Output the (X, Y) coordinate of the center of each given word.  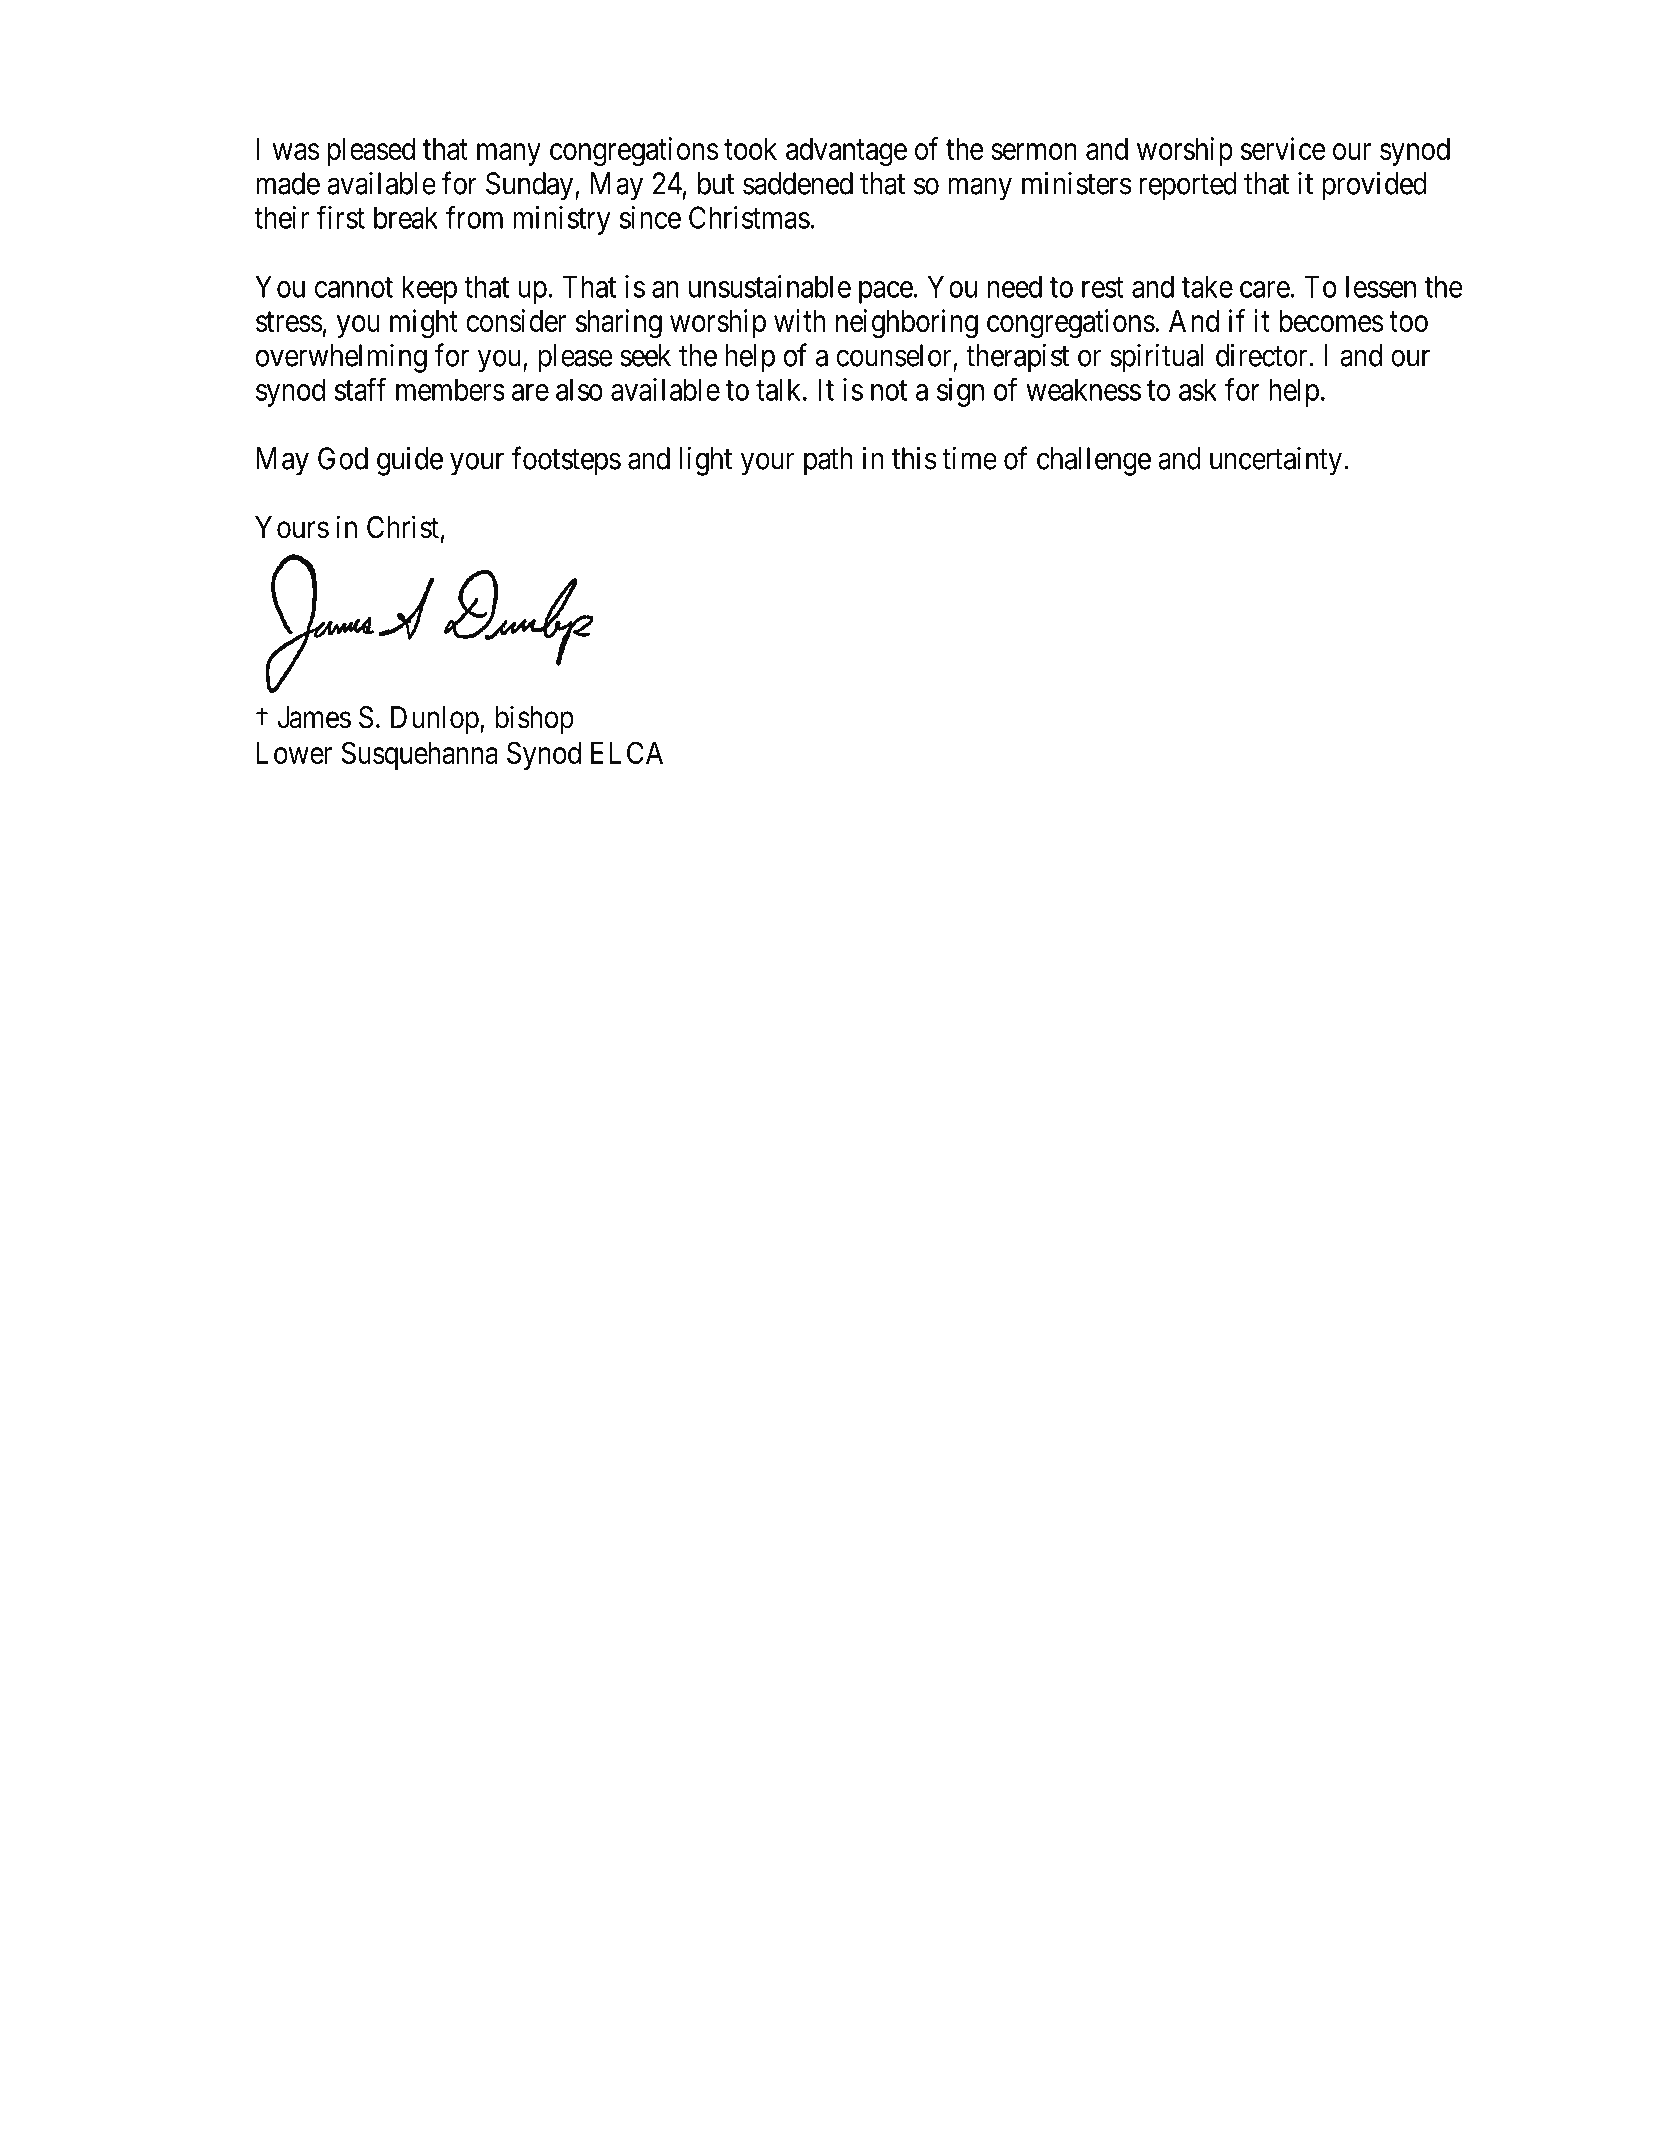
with (800, 320)
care (1265, 289)
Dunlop (435, 720)
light (706, 461)
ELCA (627, 752)
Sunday (531, 186)
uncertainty (1276, 461)
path (828, 461)
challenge (1094, 461)
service (1283, 148)
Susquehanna (420, 755)
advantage (846, 152)
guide (410, 461)
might (424, 323)
